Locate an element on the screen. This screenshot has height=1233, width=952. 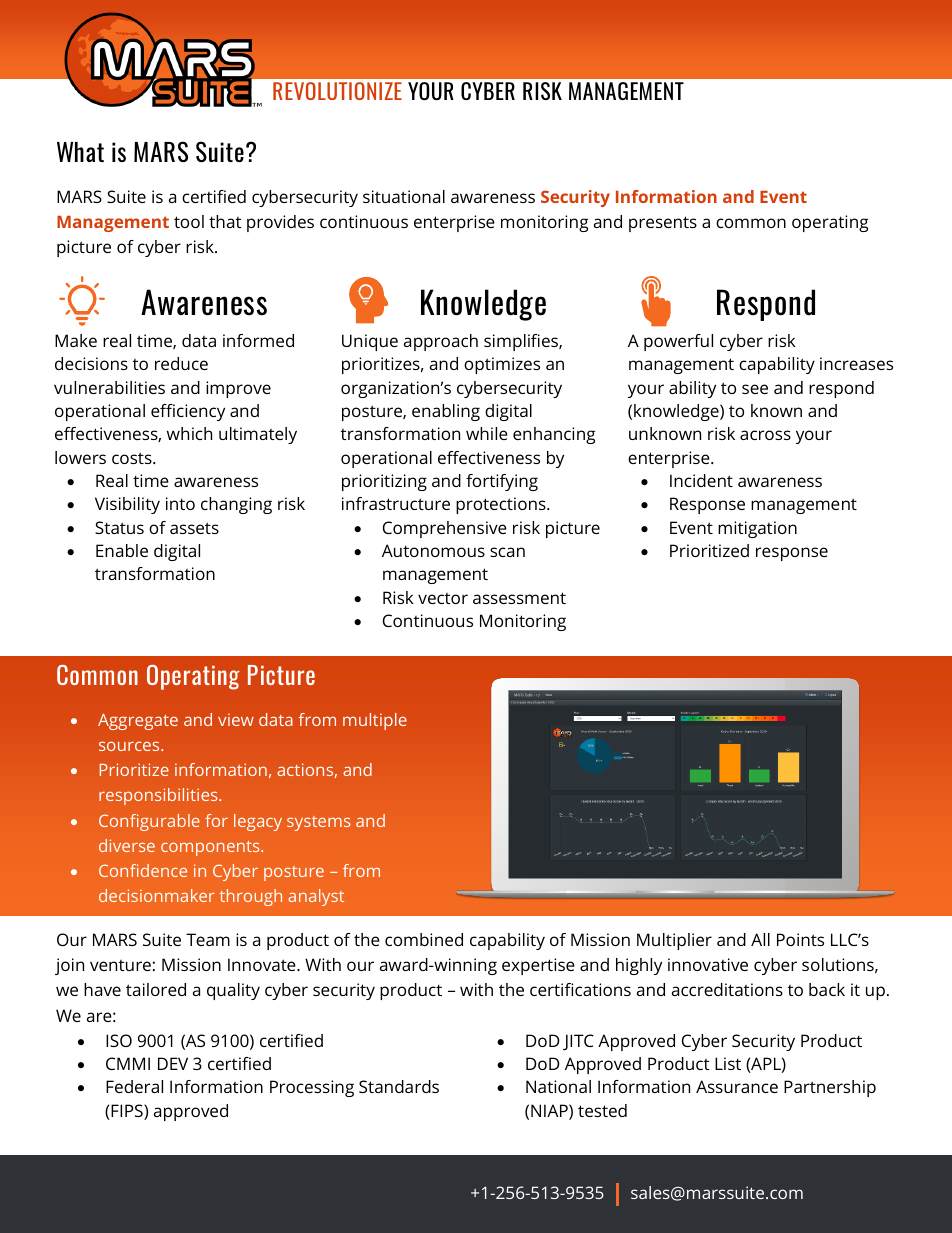
presents is located at coordinates (663, 224).
